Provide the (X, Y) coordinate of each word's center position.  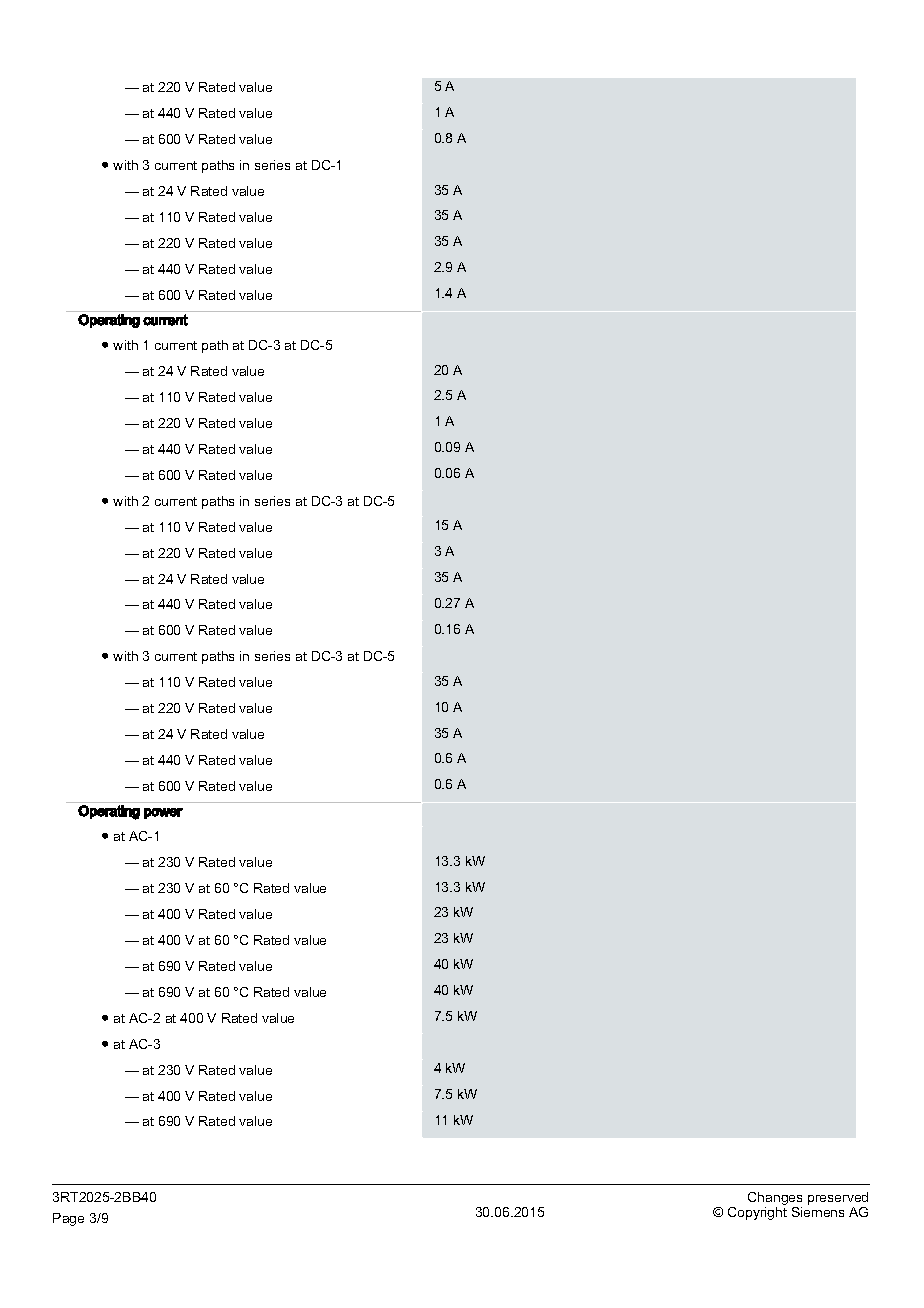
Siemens (818, 1212)
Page (68, 1219)
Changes (775, 1200)
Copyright (757, 1213)
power (163, 813)
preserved (838, 1200)
